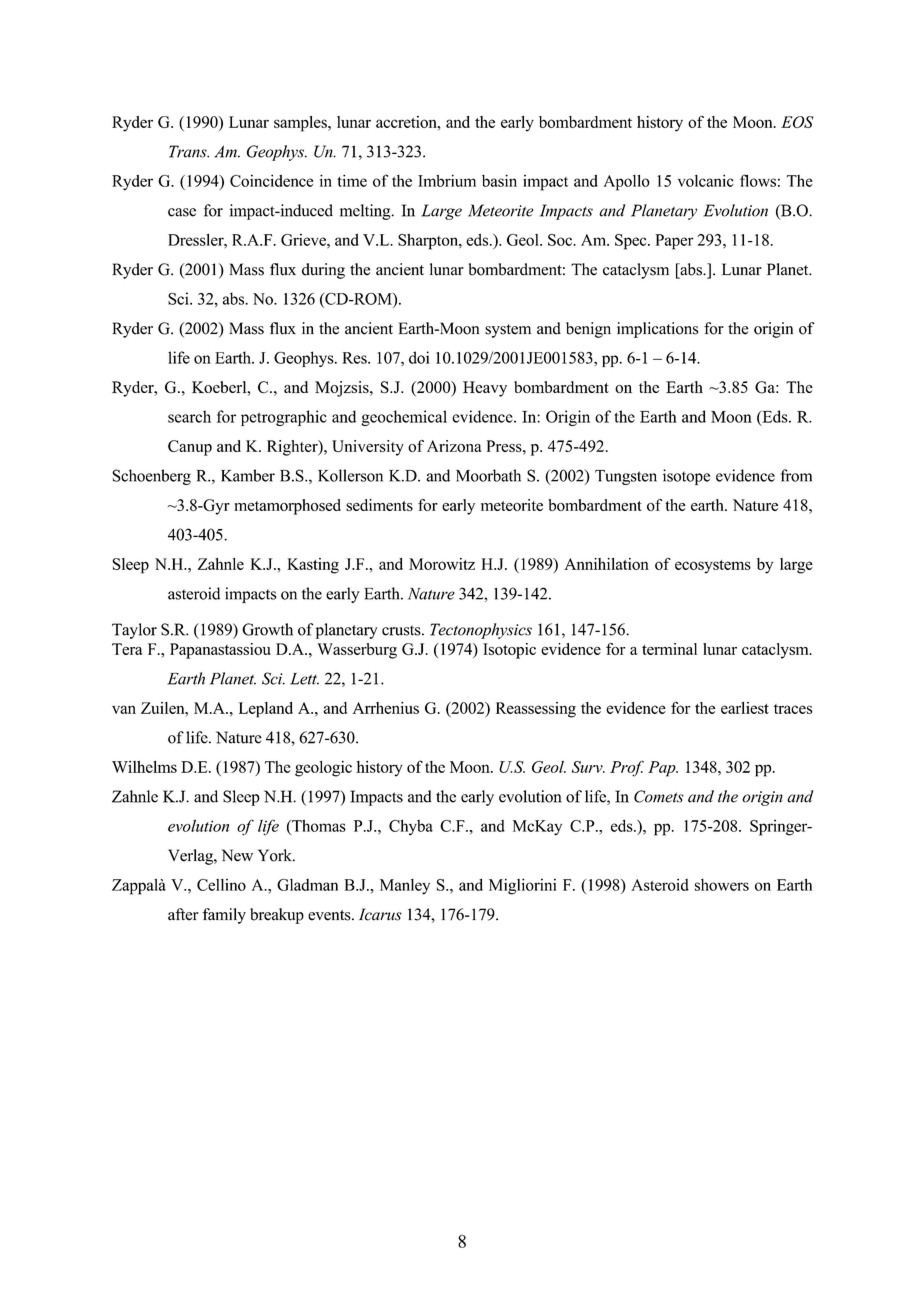  What do you see at coordinates (183, 914) in the screenshot?
I see `after` at bounding box center [183, 914].
